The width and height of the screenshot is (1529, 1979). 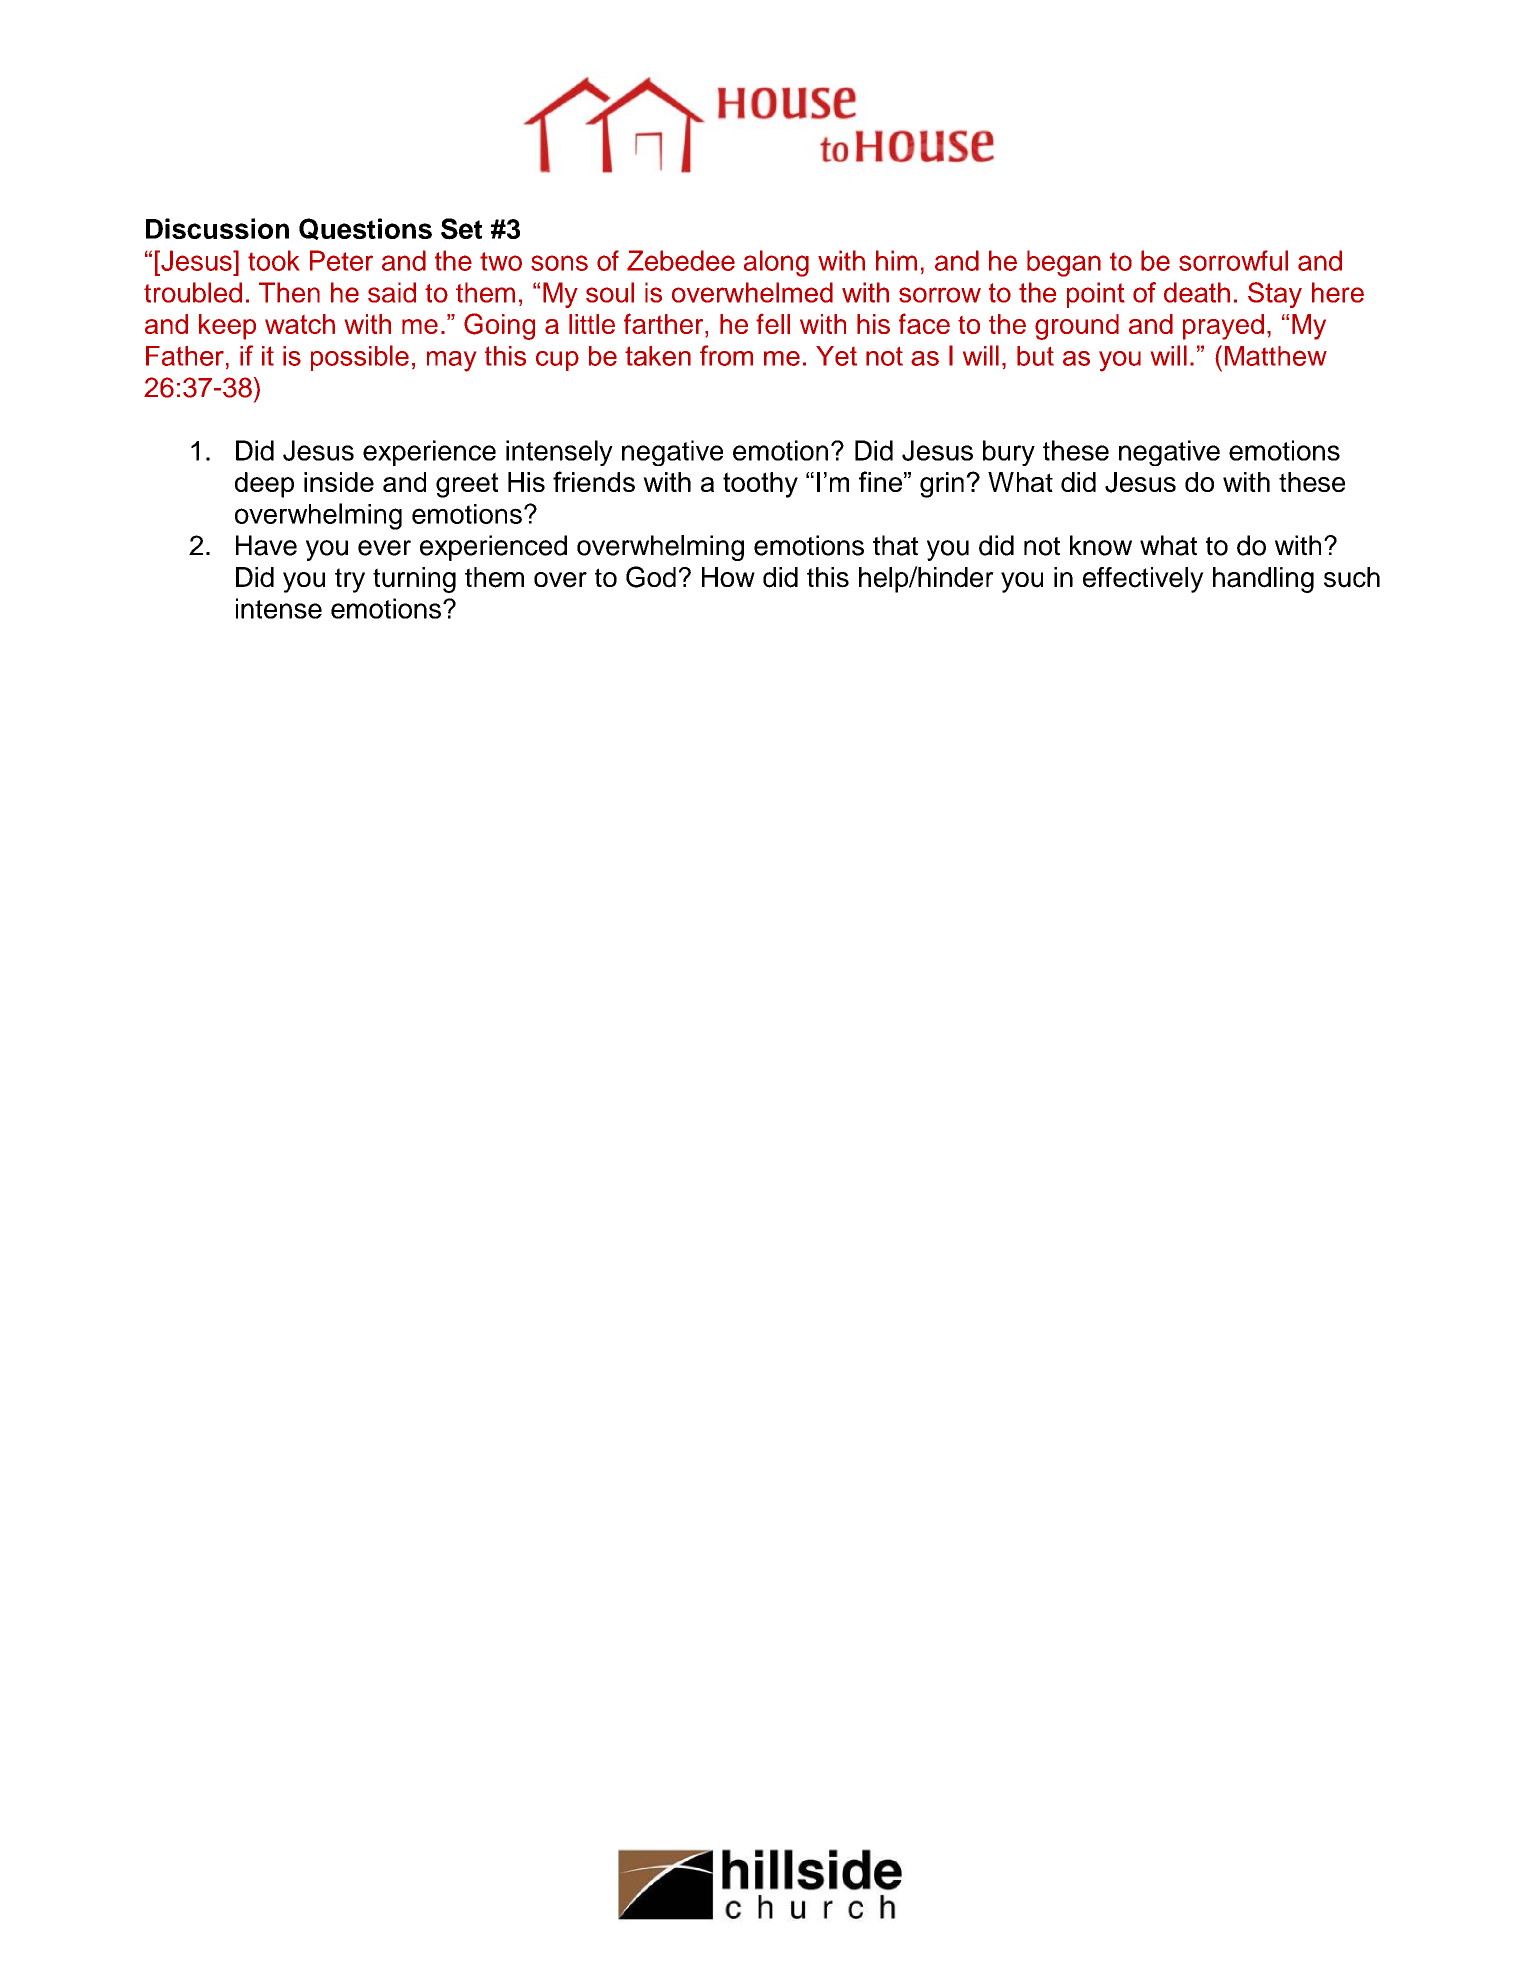 What do you see at coordinates (726, 355) in the screenshot?
I see `from` at bounding box center [726, 355].
